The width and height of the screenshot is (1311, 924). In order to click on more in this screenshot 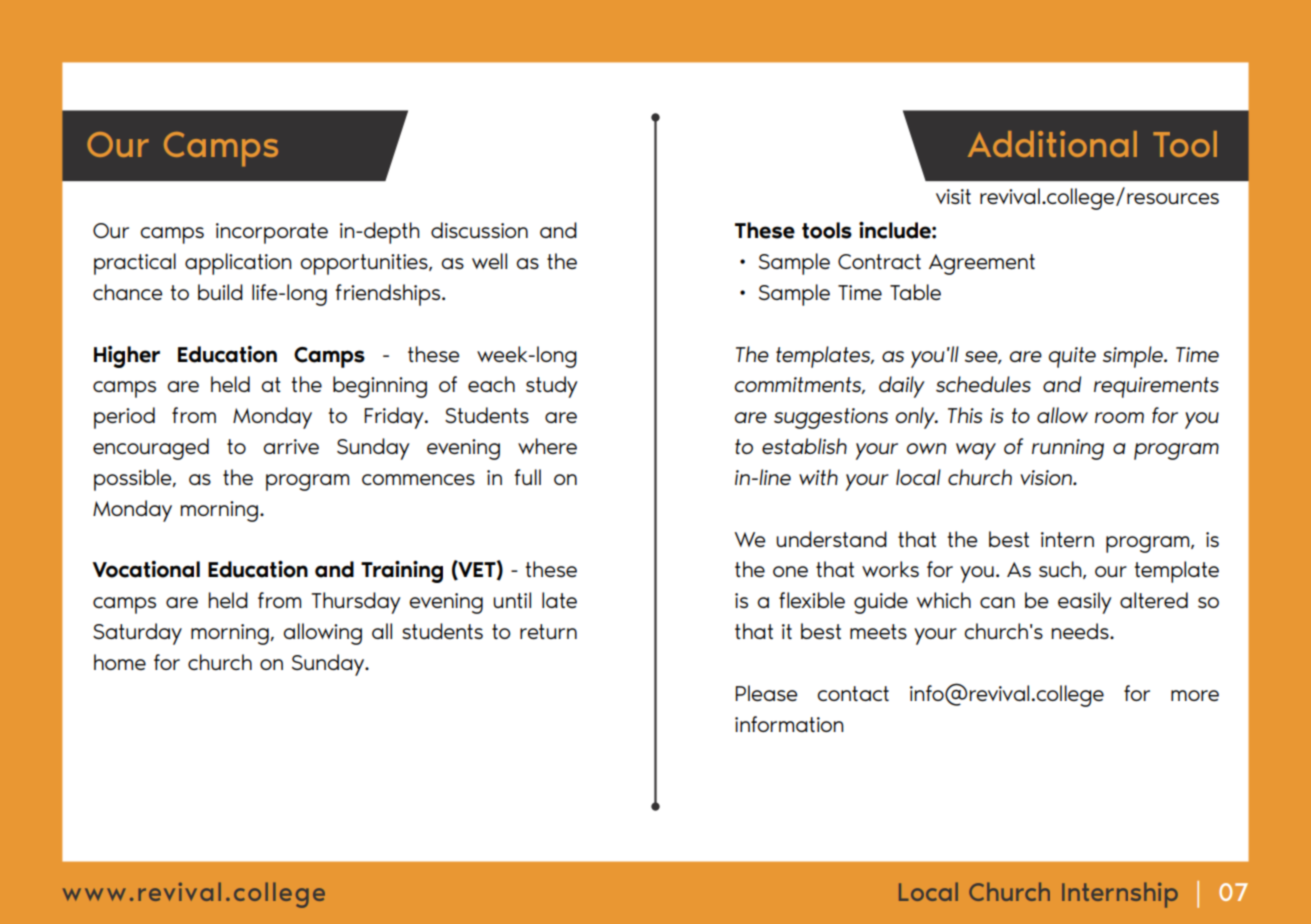, I will do `click(1195, 695)`.
